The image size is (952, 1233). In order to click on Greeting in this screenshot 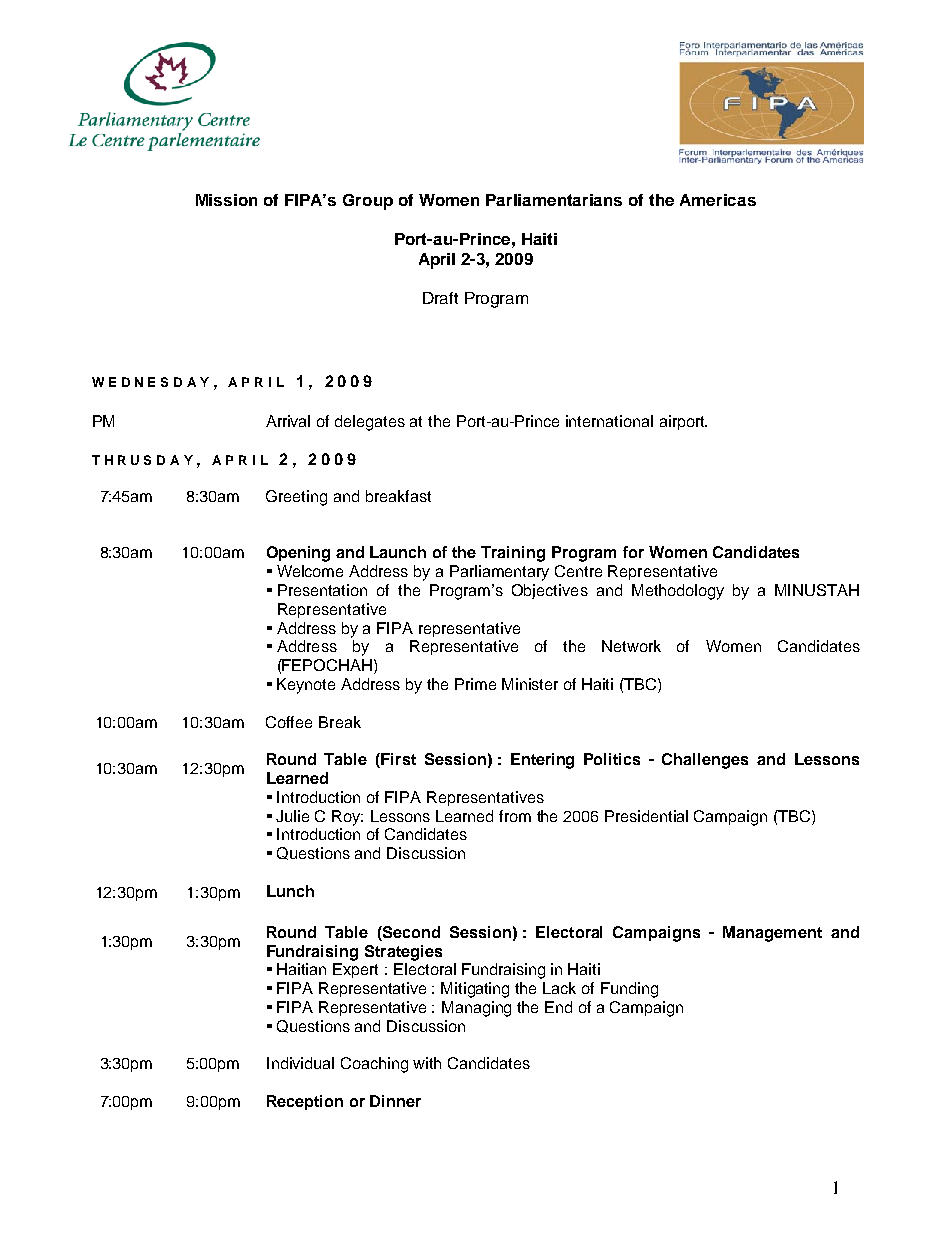, I will do `click(296, 498)`.
